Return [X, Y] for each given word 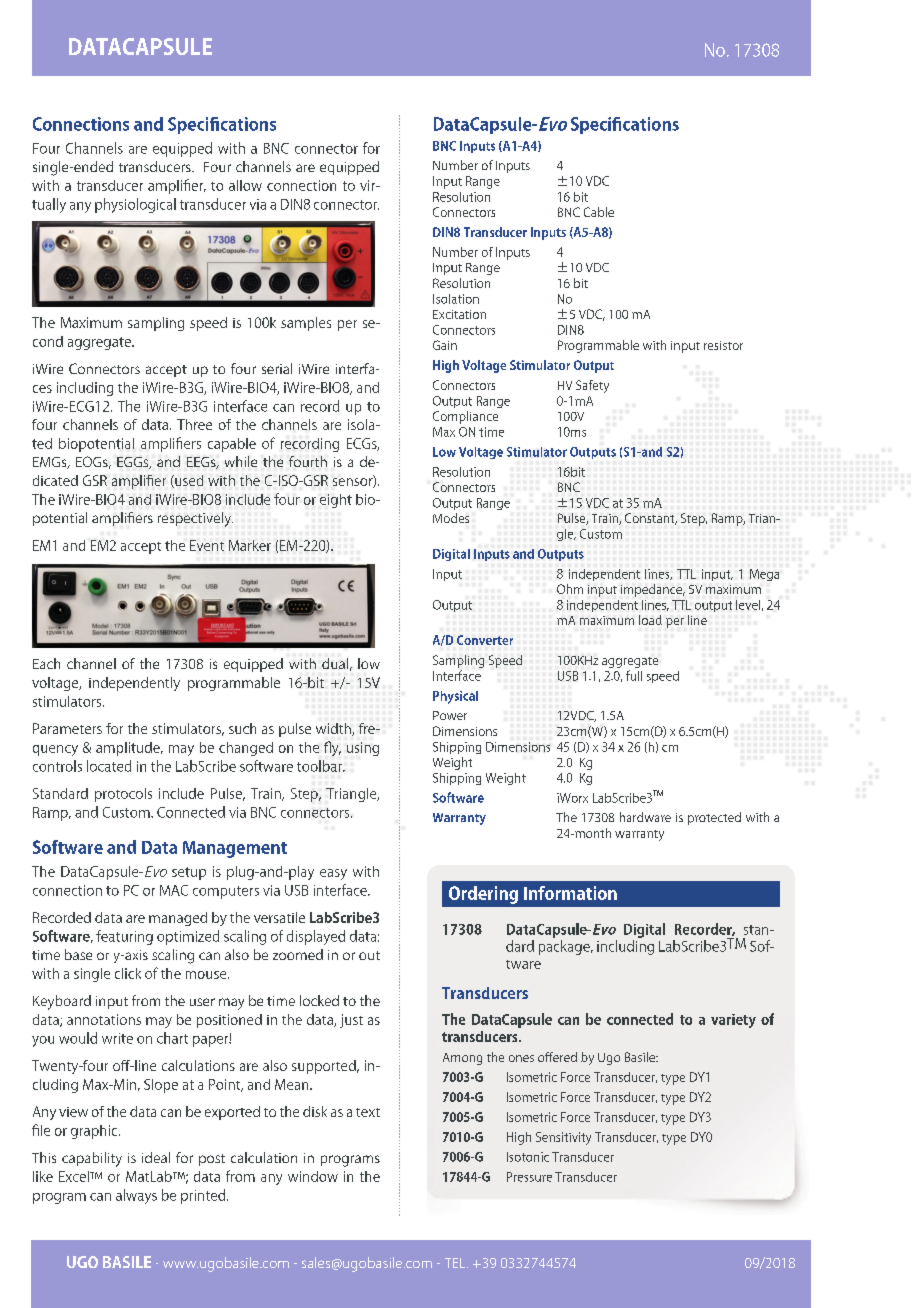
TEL [456, 1263]
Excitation [459, 314]
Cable [599, 212]
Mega [764, 575]
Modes [451, 518]
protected [714, 818]
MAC [174, 890]
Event [207, 545]
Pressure [529, 1177]
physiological [135, 205]
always [136, 1196]
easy [333, 874]
